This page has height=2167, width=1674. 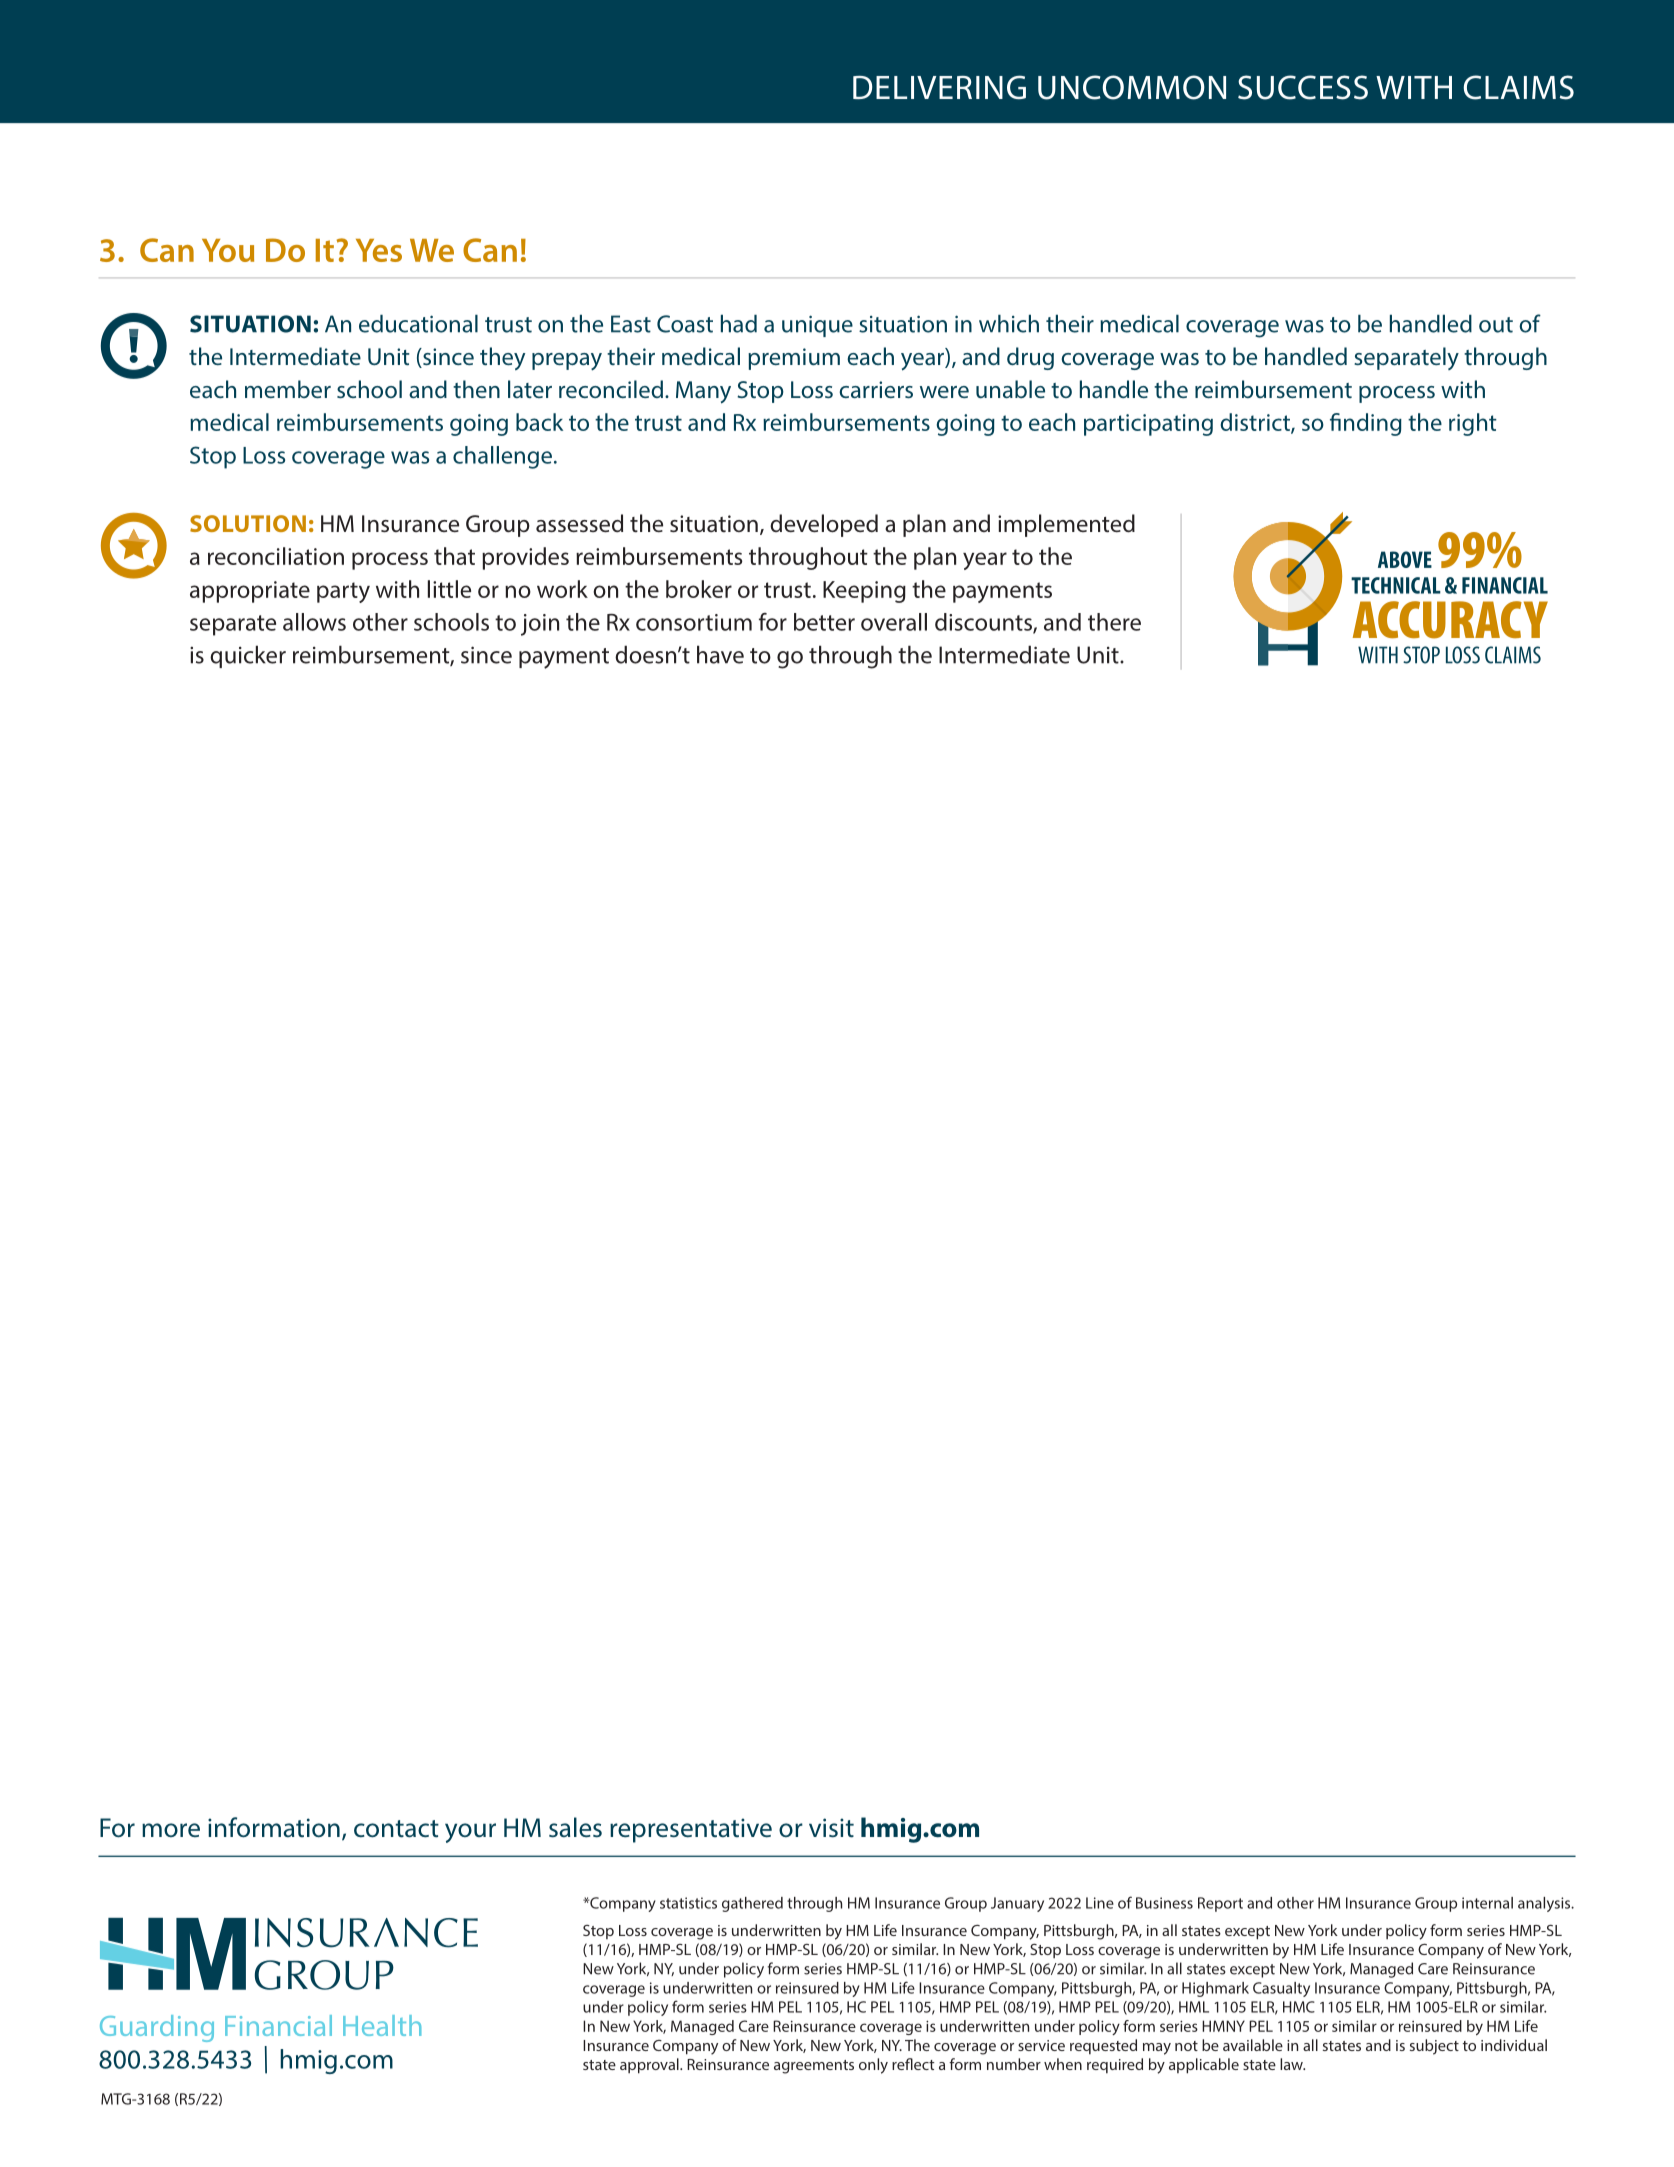 What do you see at coordinates (396, 1829) in the page?
I see `contact` at bounding box center [396, 1829].
